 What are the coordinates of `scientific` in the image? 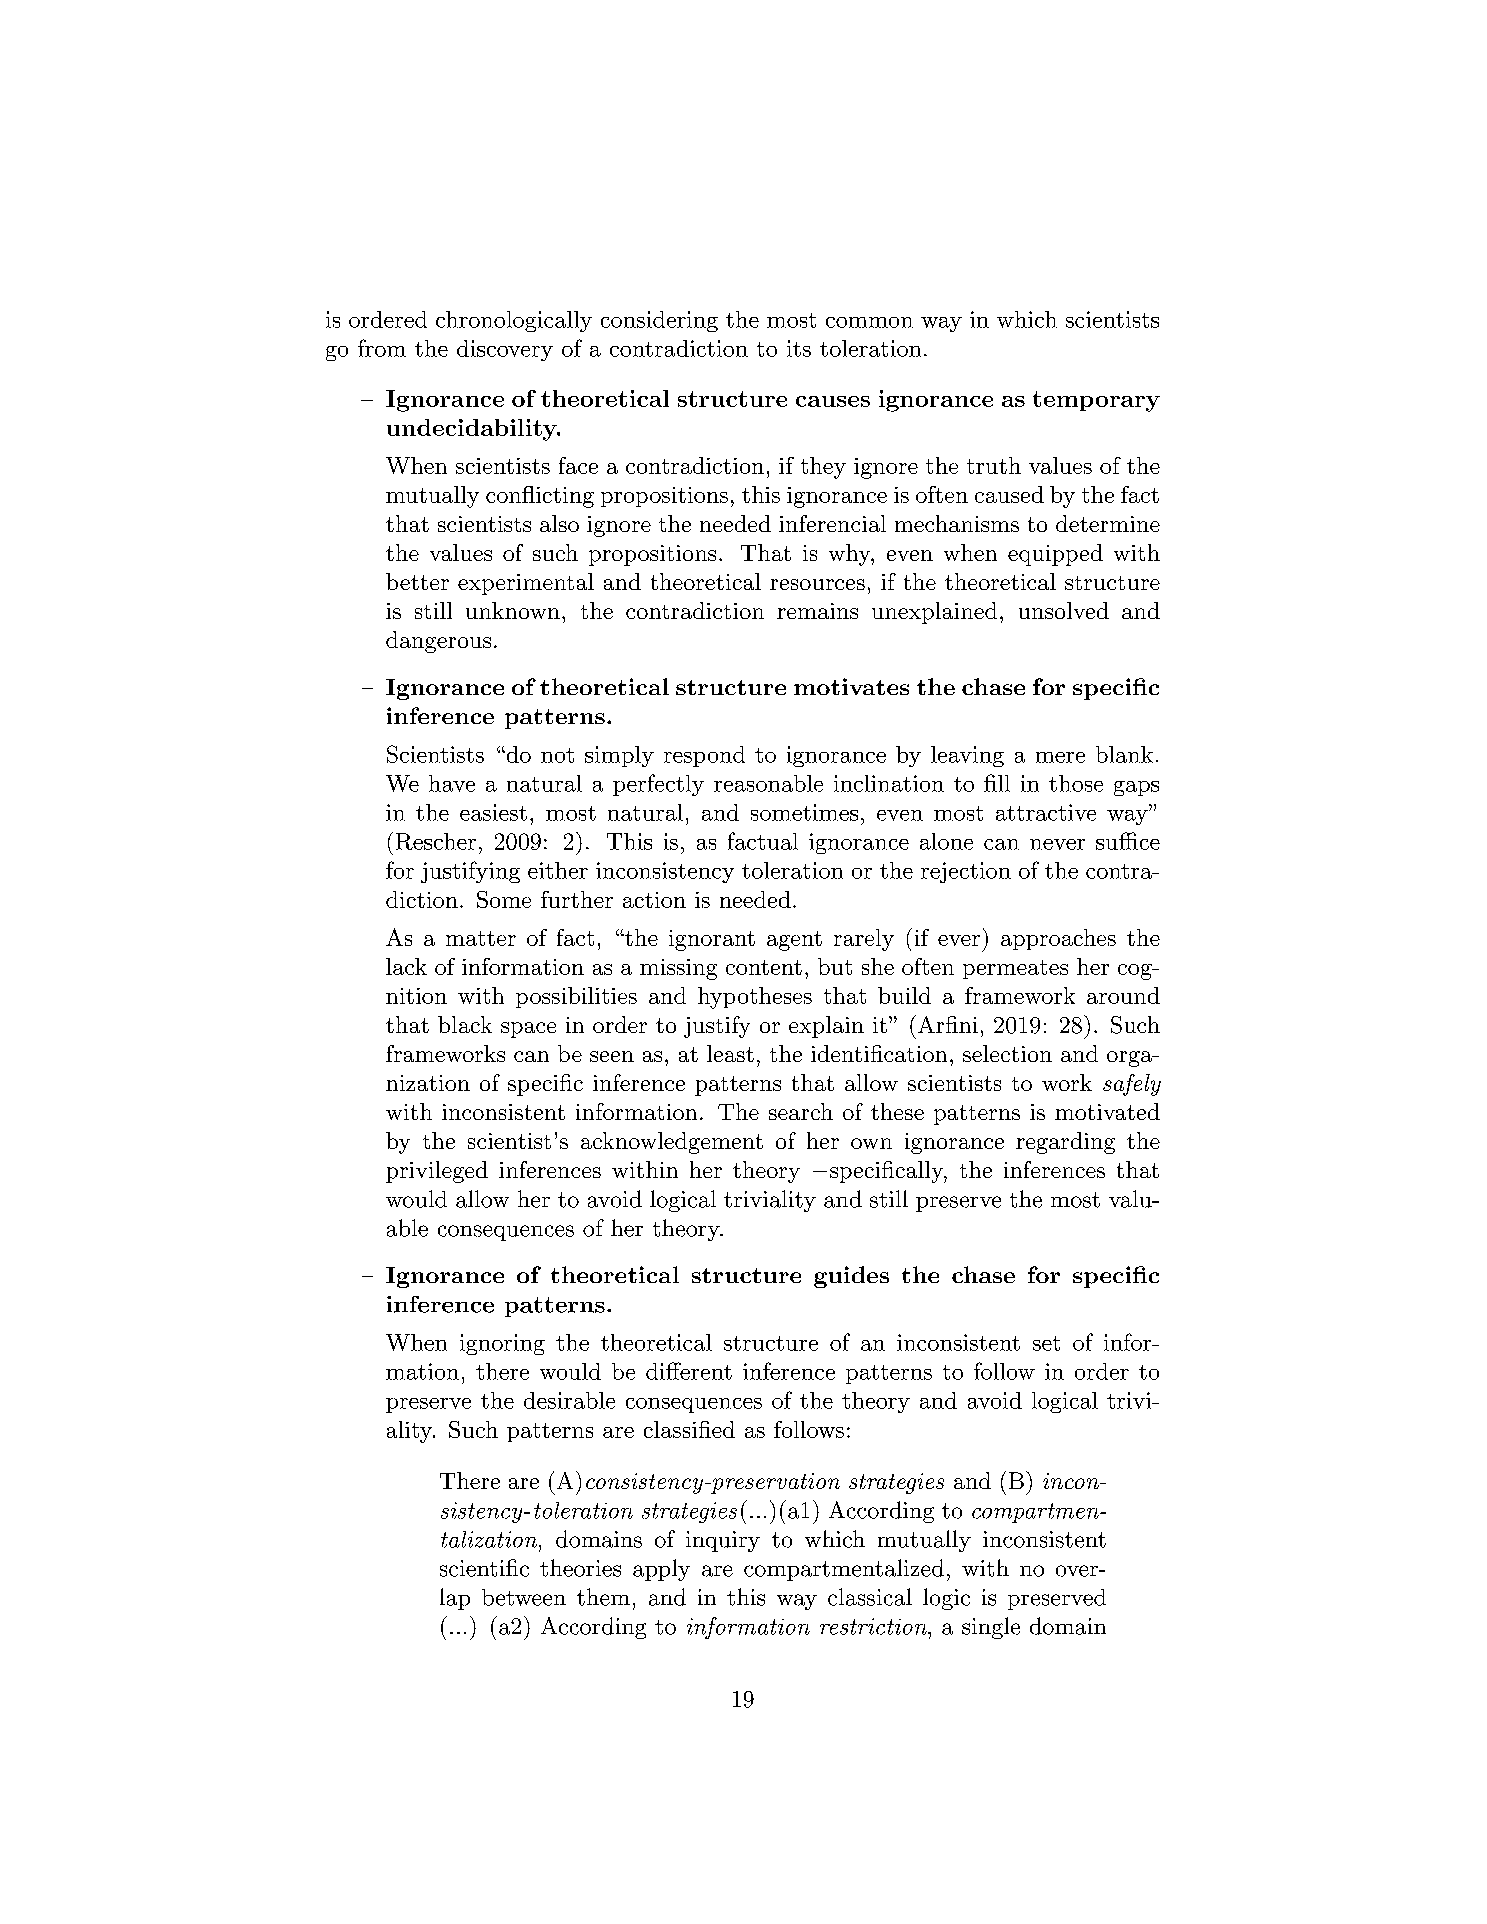 It's located at (484, 1568).
